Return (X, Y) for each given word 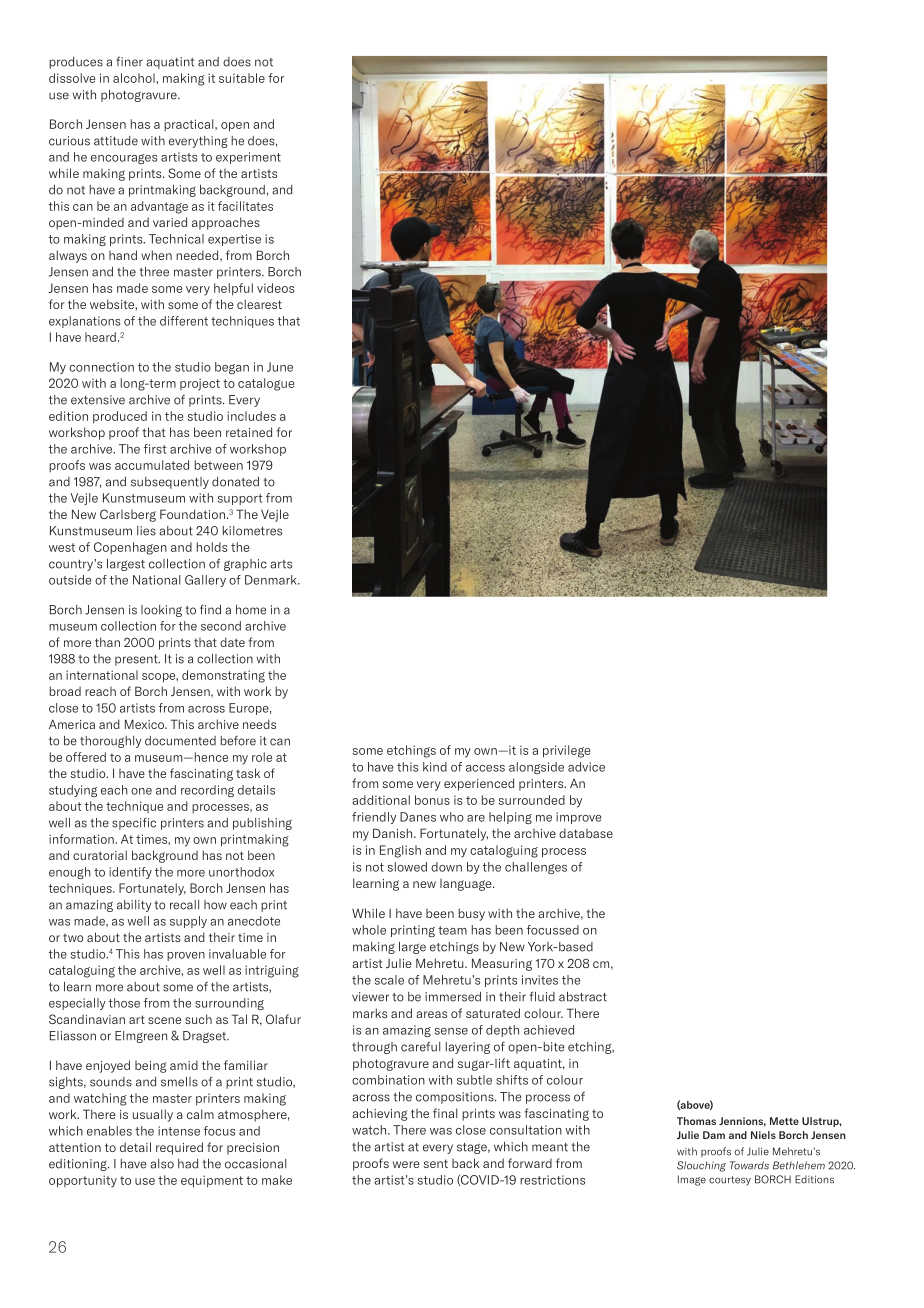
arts (281, 564)
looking (161, 611)
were (406, 1164)
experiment (248, 158)
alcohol (135, 78)
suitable (242, 78)
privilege (566, 751)
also (162, 1164)
